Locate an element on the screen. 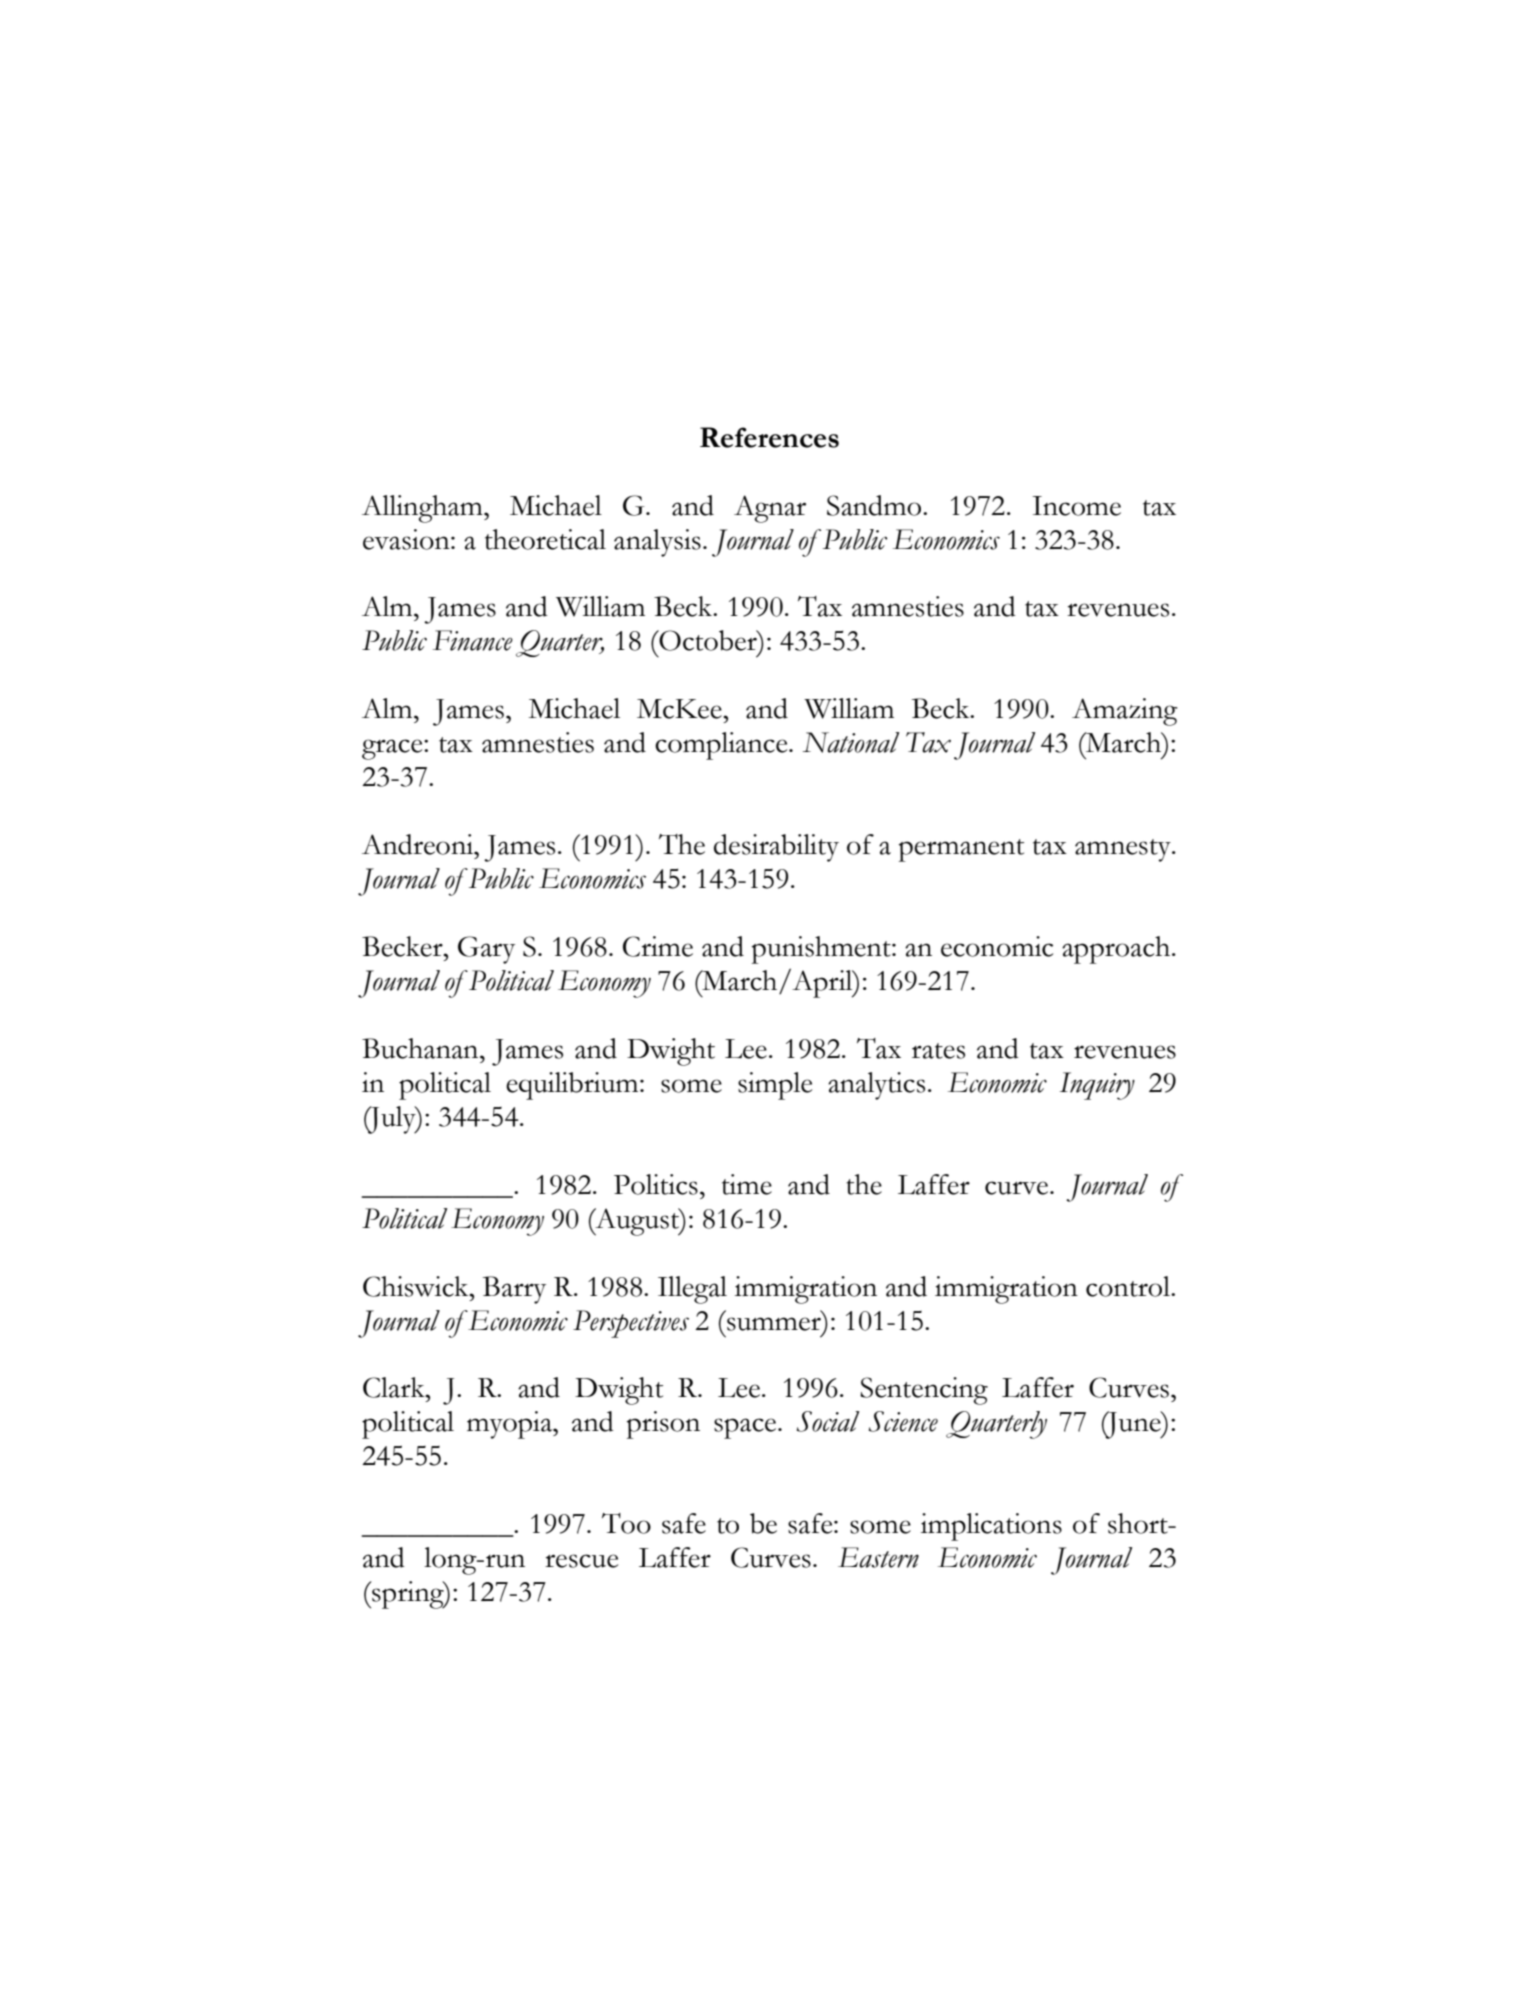 The image size is (1539, 1992). rescue is located at coordinates (581, 1561).
